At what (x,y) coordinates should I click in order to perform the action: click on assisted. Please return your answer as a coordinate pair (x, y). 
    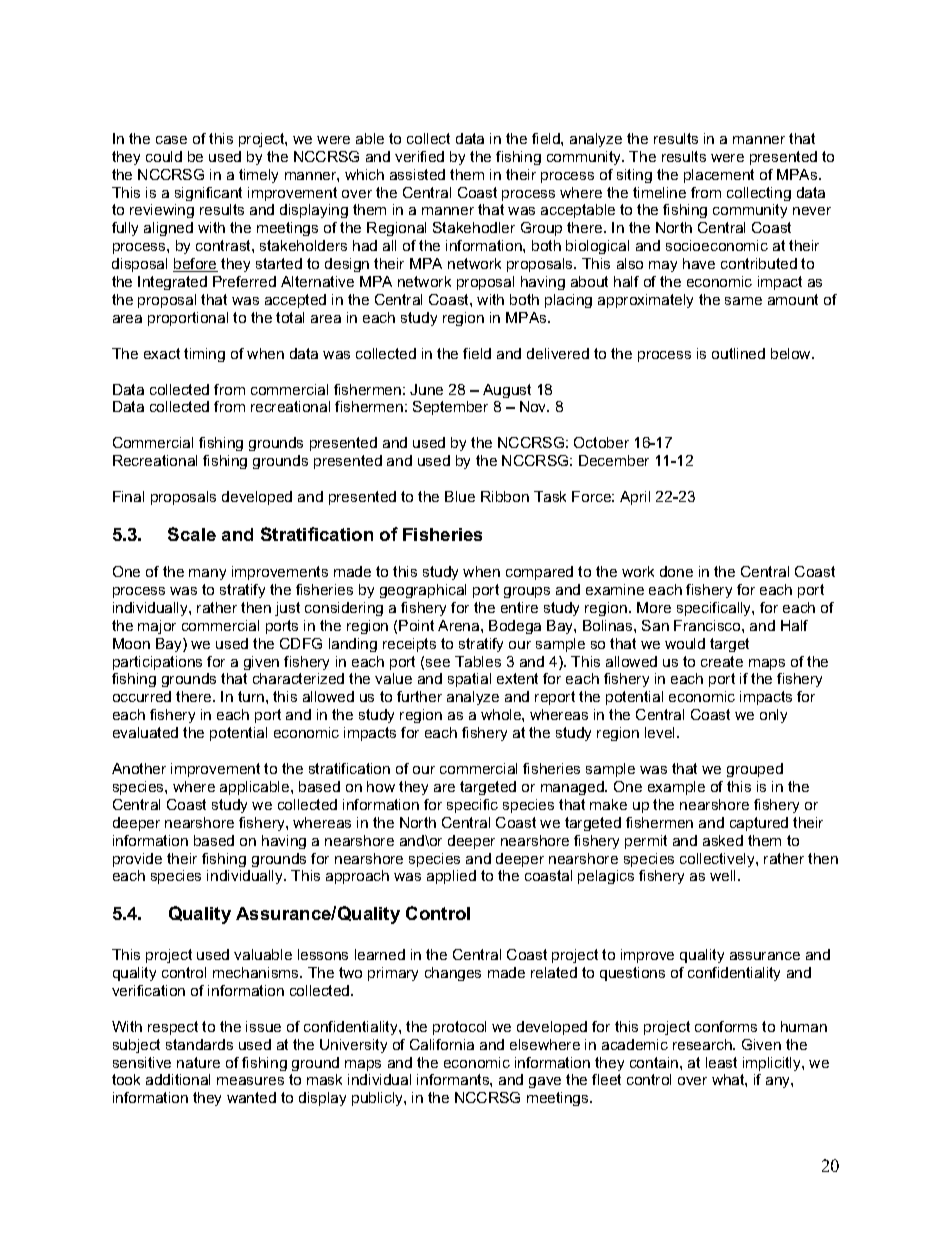
    Looking at the image, I should click on (417, 174).
